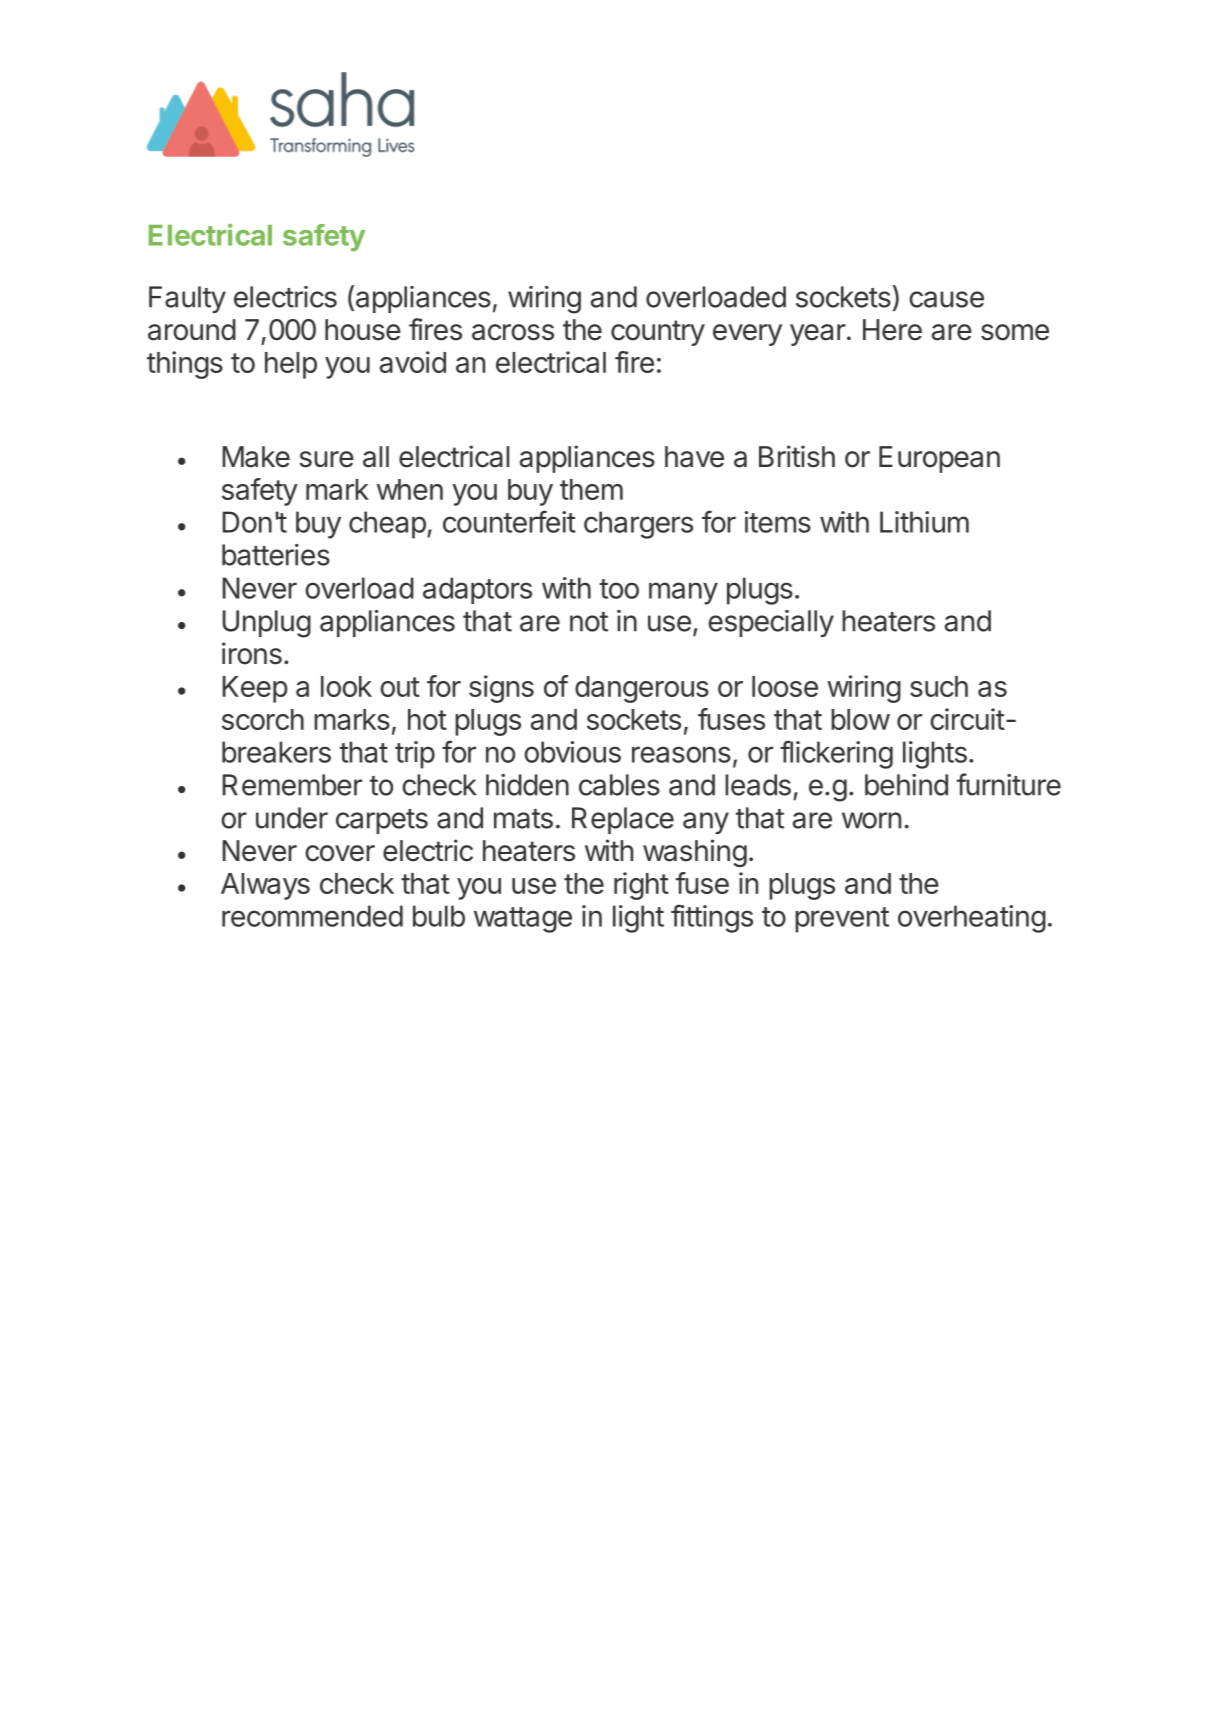 The width and height of the image is (1214, 1717). I want to click on Always, so click(265, 886).
